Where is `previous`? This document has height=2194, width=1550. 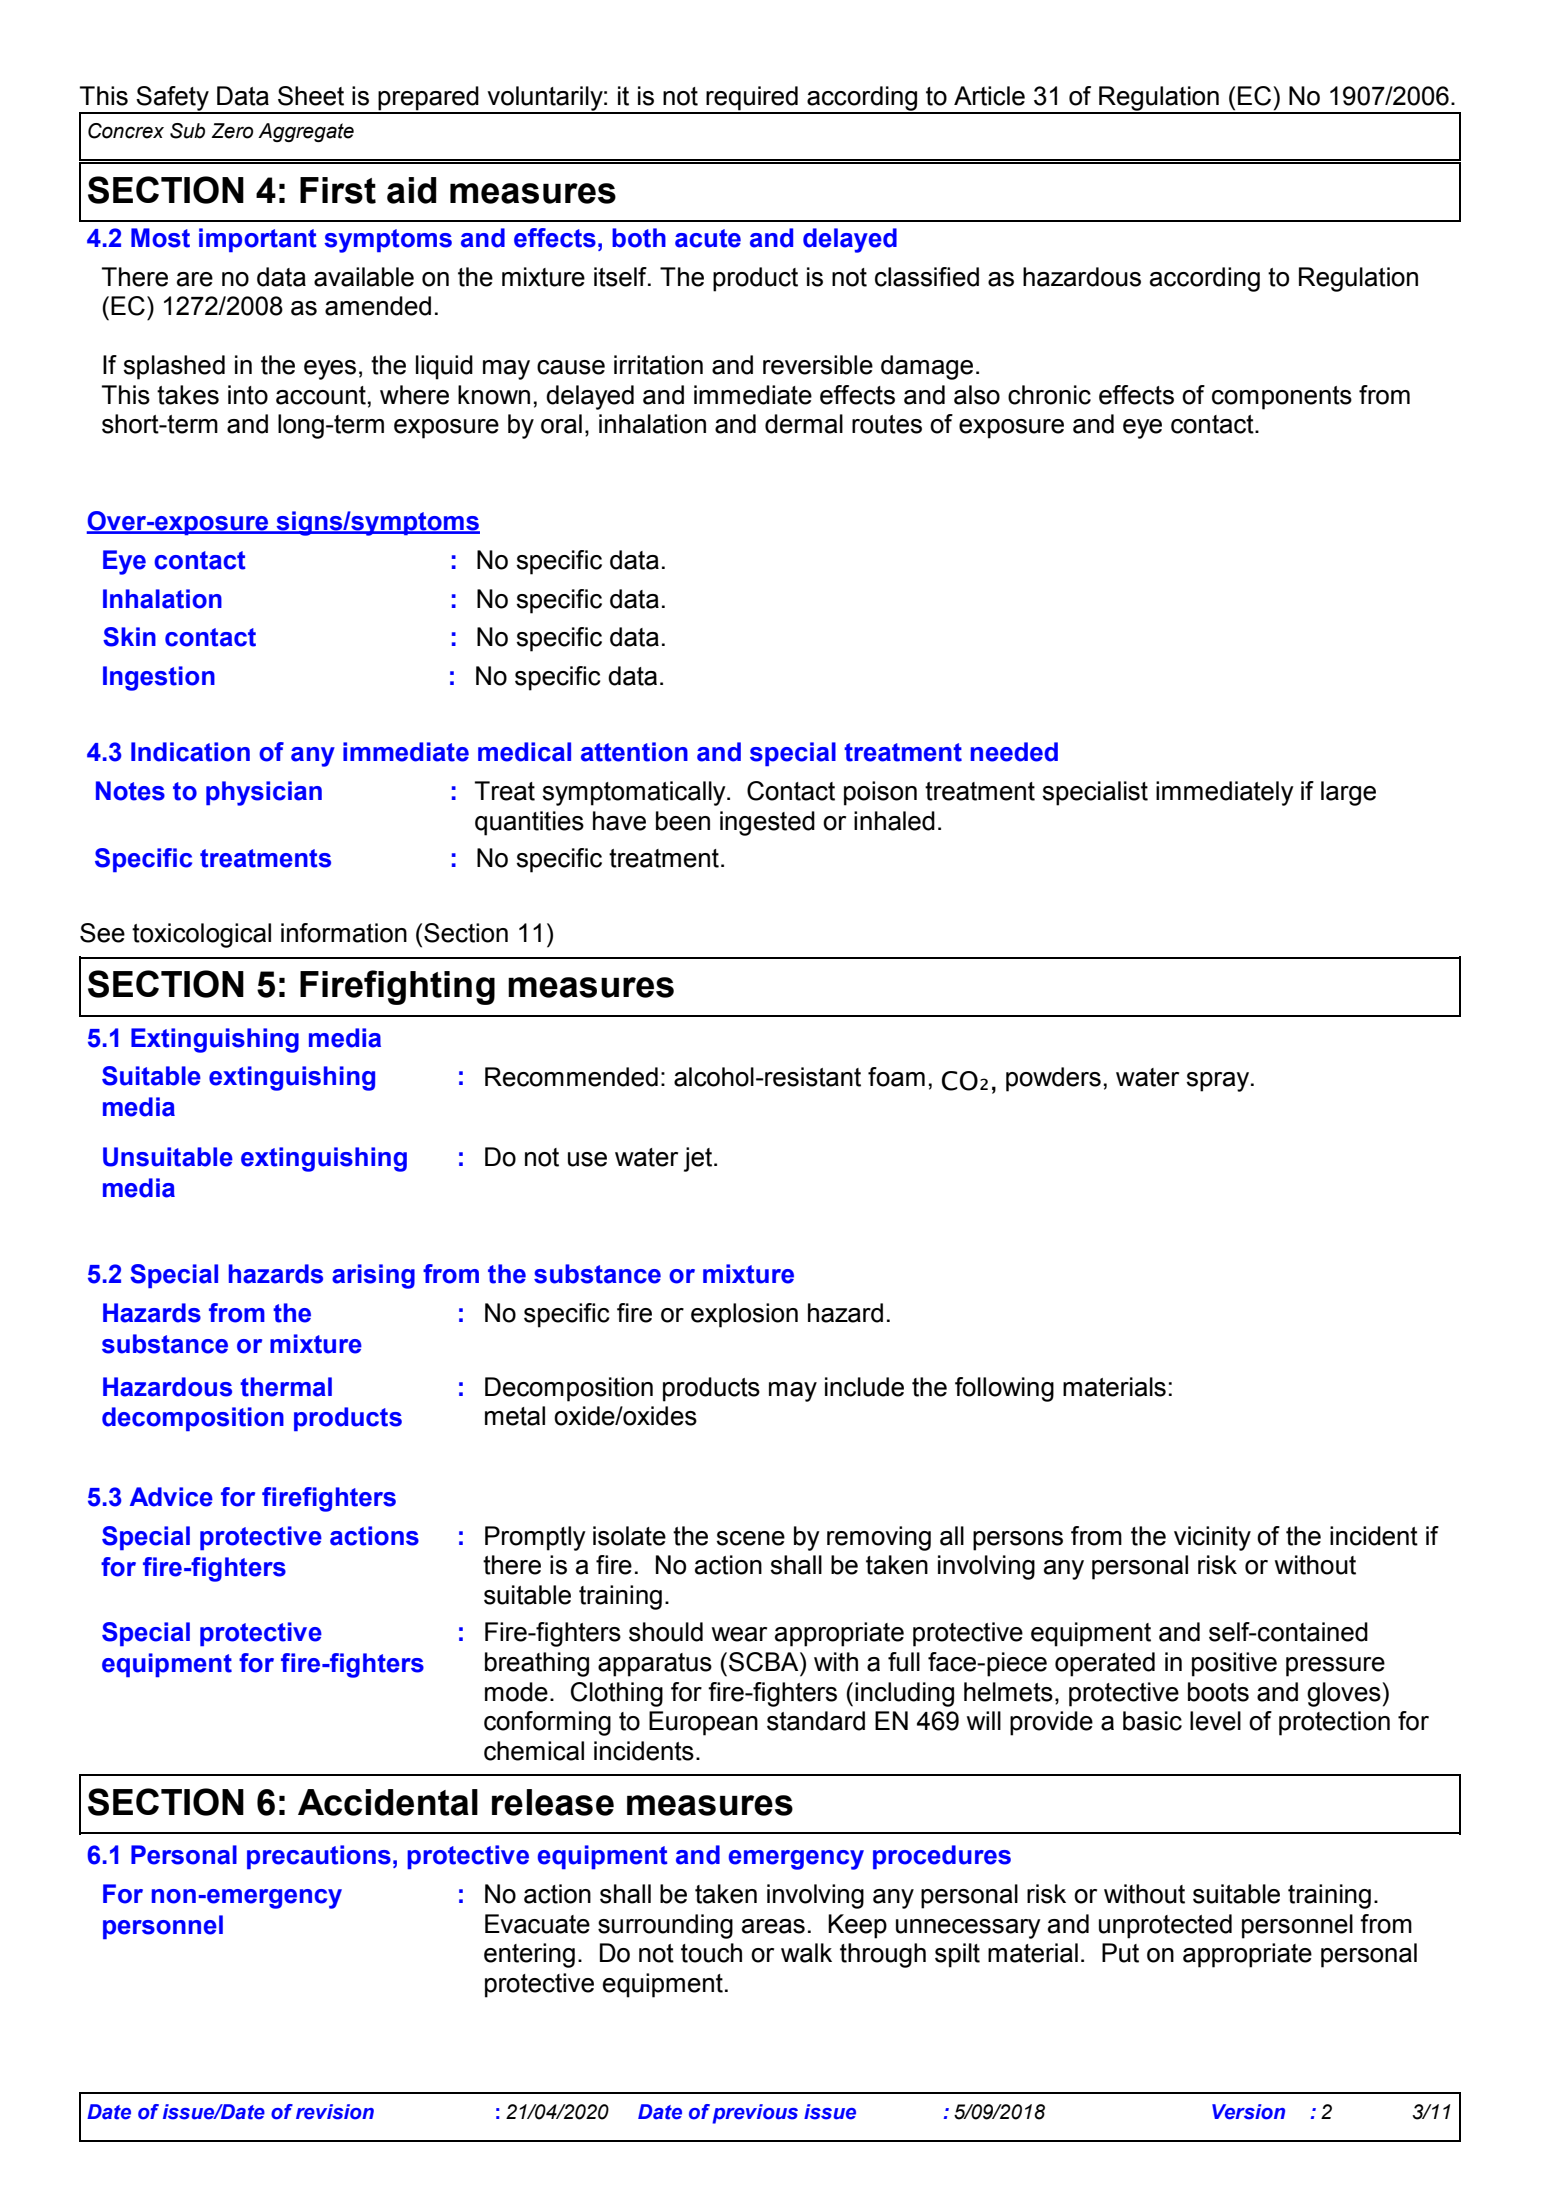
previous is located at coordinates (755, 2114).
